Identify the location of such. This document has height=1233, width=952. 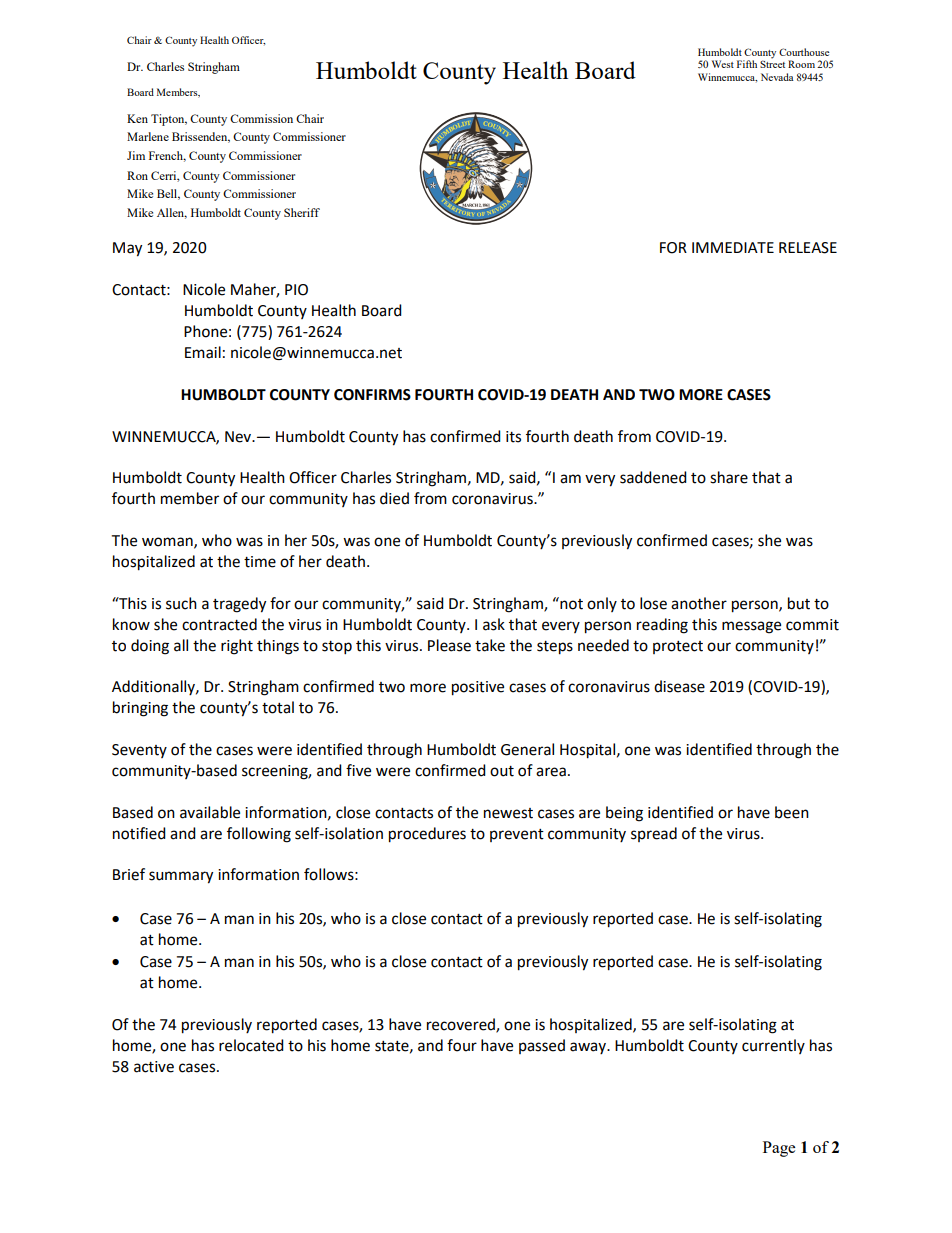
(181, 603).
